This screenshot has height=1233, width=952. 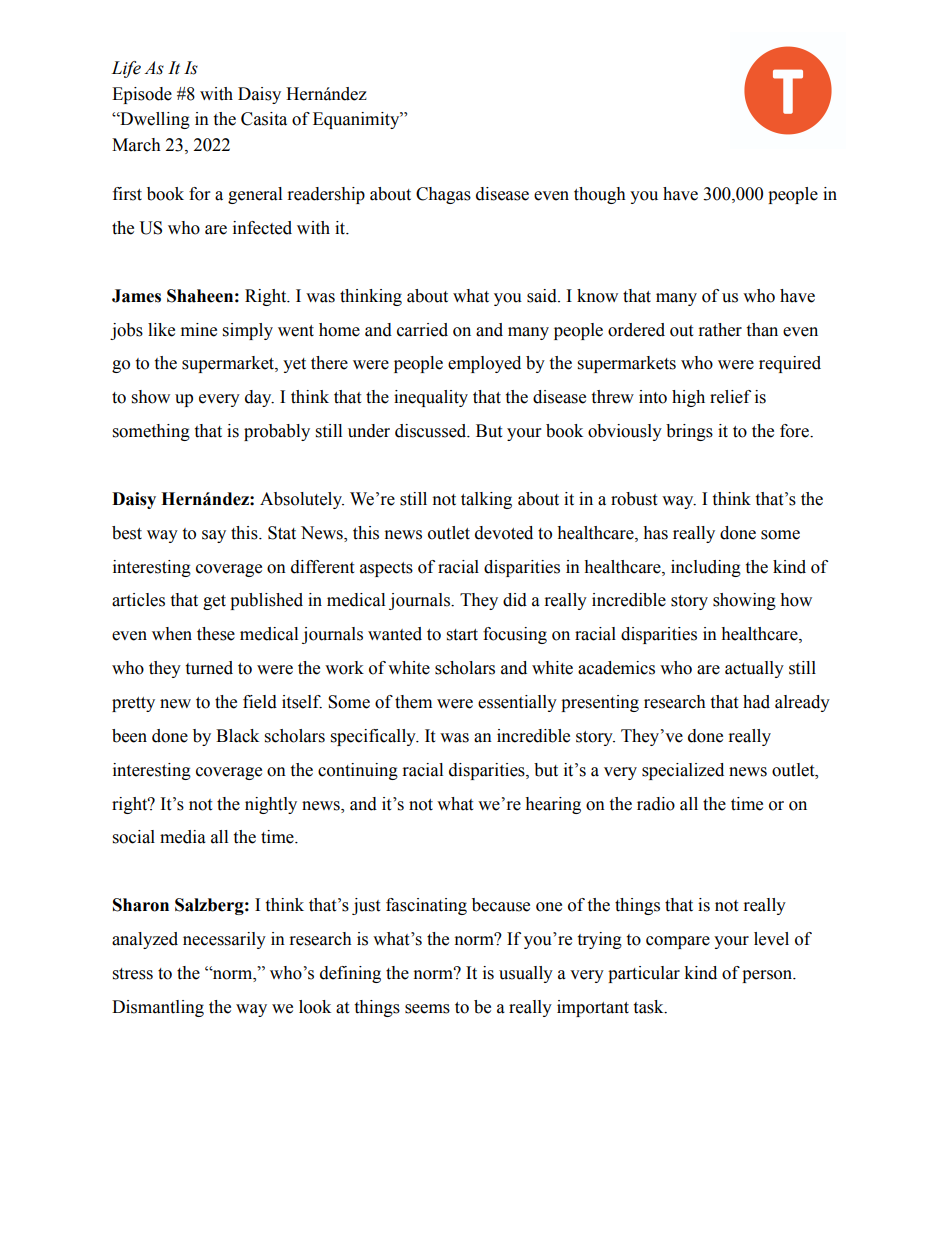 What do you see at coordinates (443, 195) in the screenshot?
I see `Chagas` at bounding box center [443, 195].
